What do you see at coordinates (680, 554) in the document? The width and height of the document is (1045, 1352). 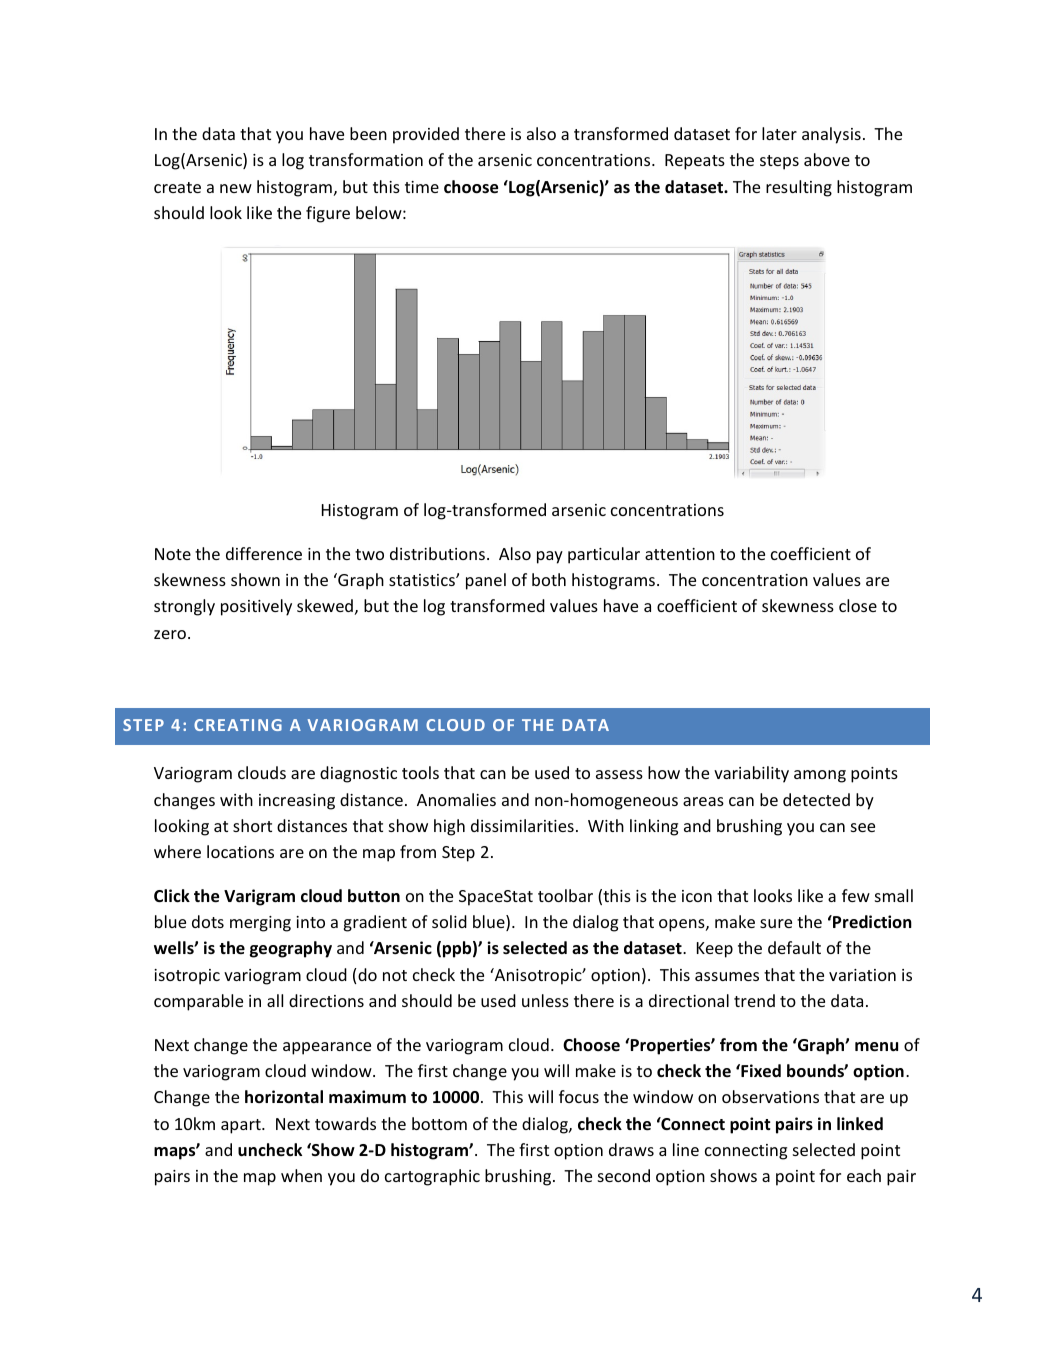 I see `attention` at bounding box center [680, 554].
